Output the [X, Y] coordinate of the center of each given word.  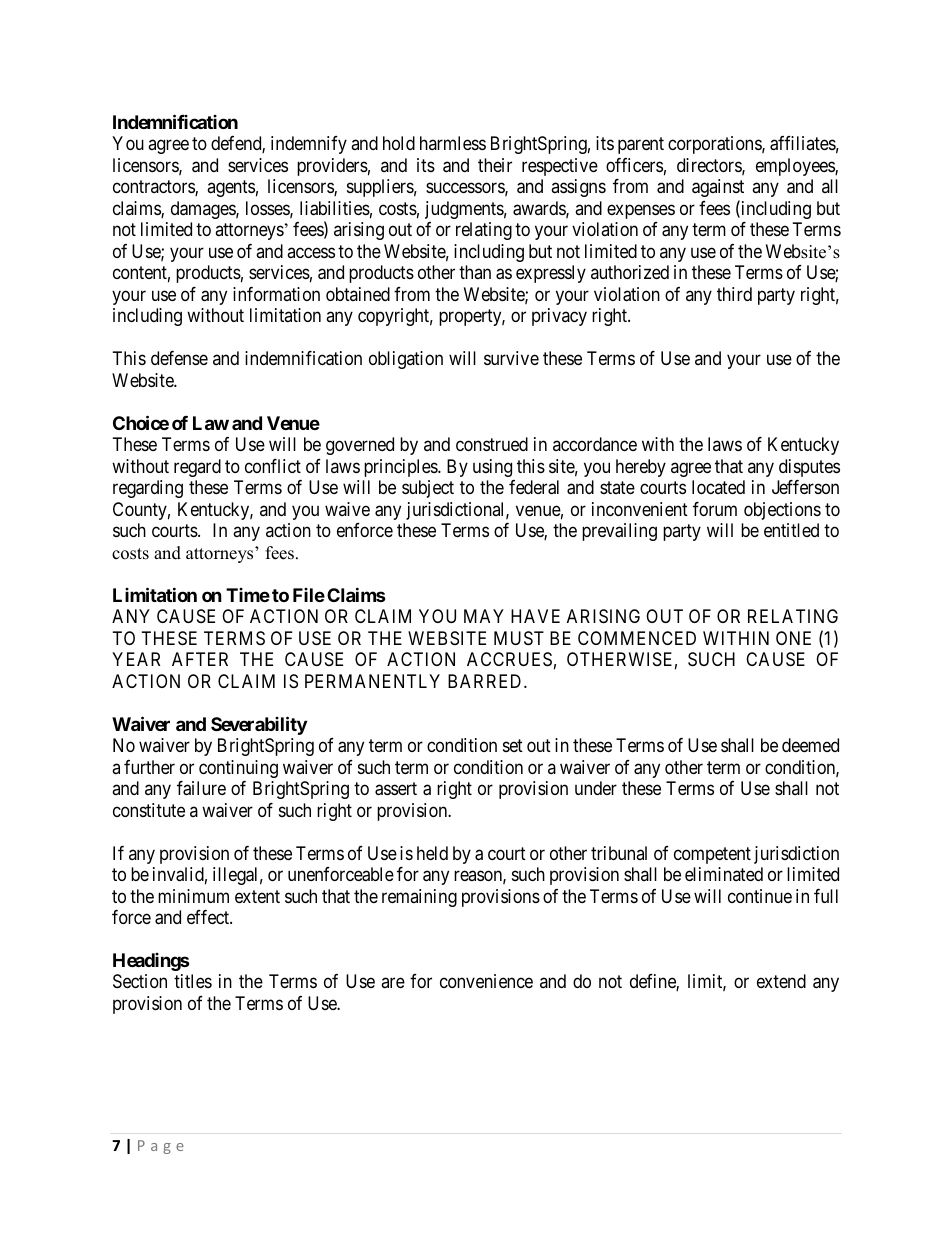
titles [193, 981]
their [495, 165]
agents [231, 189]
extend [781, 981]
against [718, 188]
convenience [486, 981]
